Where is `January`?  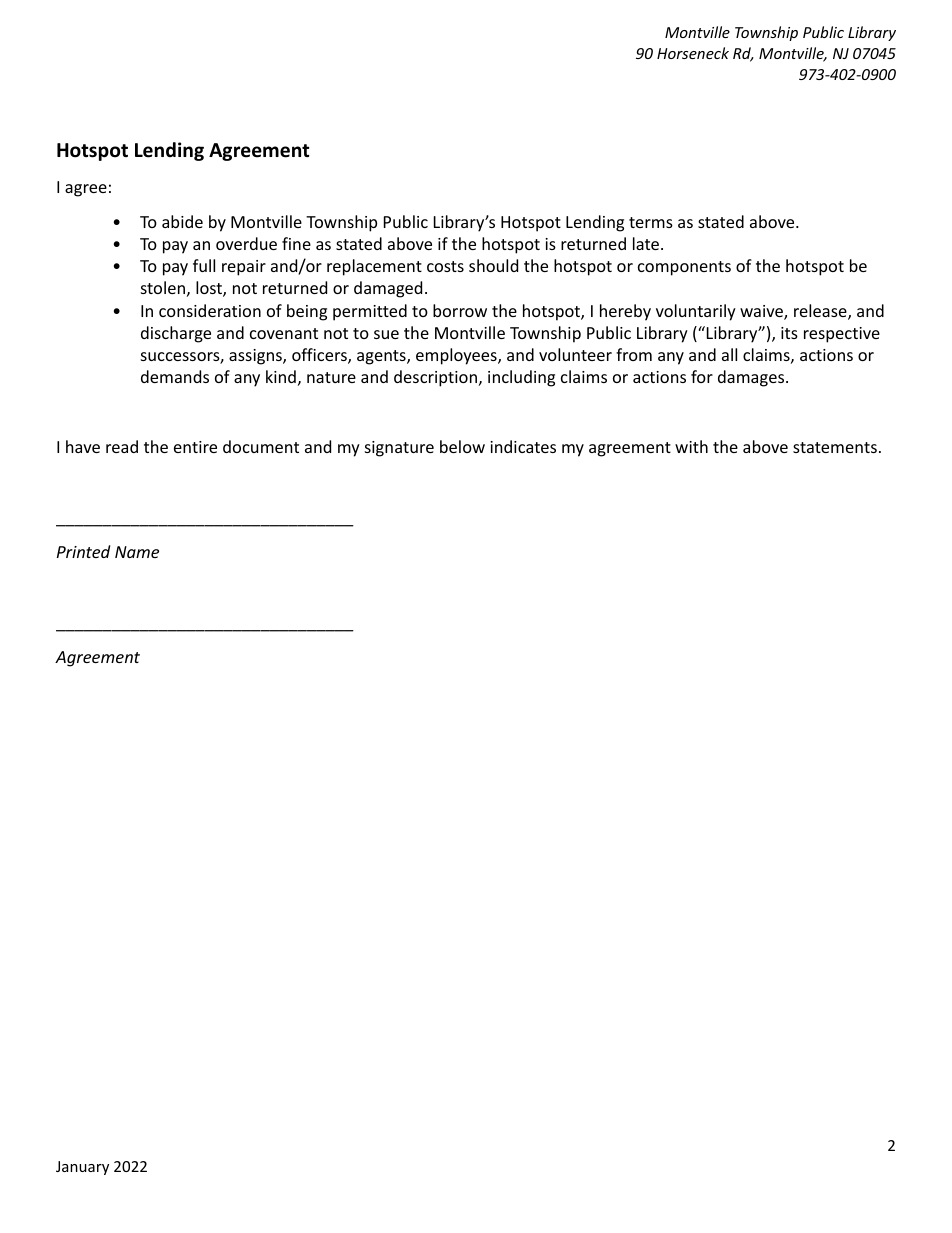 January is located at coordinates (82, 1168).
